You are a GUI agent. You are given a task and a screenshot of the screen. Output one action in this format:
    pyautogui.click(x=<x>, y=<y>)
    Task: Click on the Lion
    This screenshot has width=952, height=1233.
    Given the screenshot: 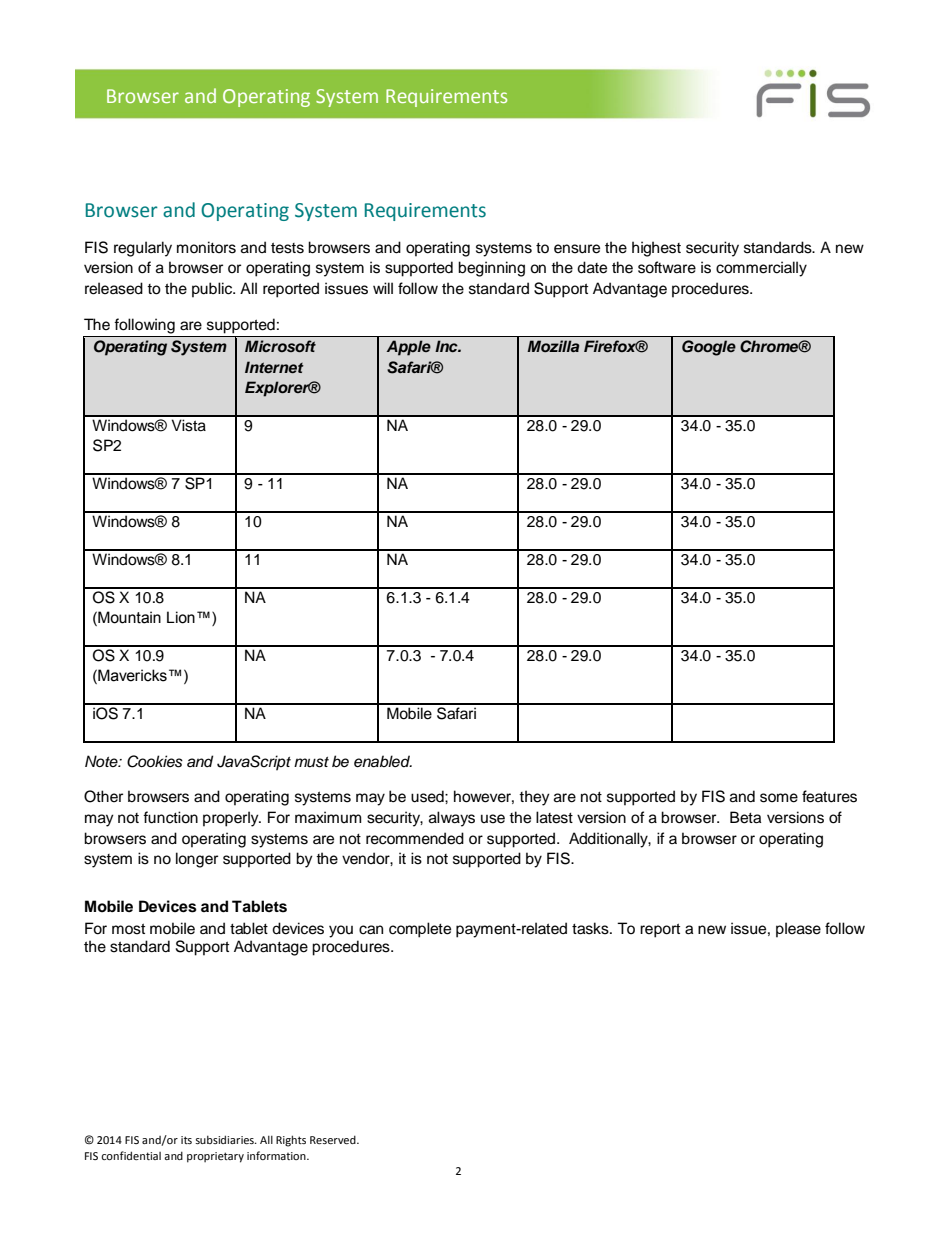 What is the action you would take?
    pyautogui.click(x=181, y=617)
